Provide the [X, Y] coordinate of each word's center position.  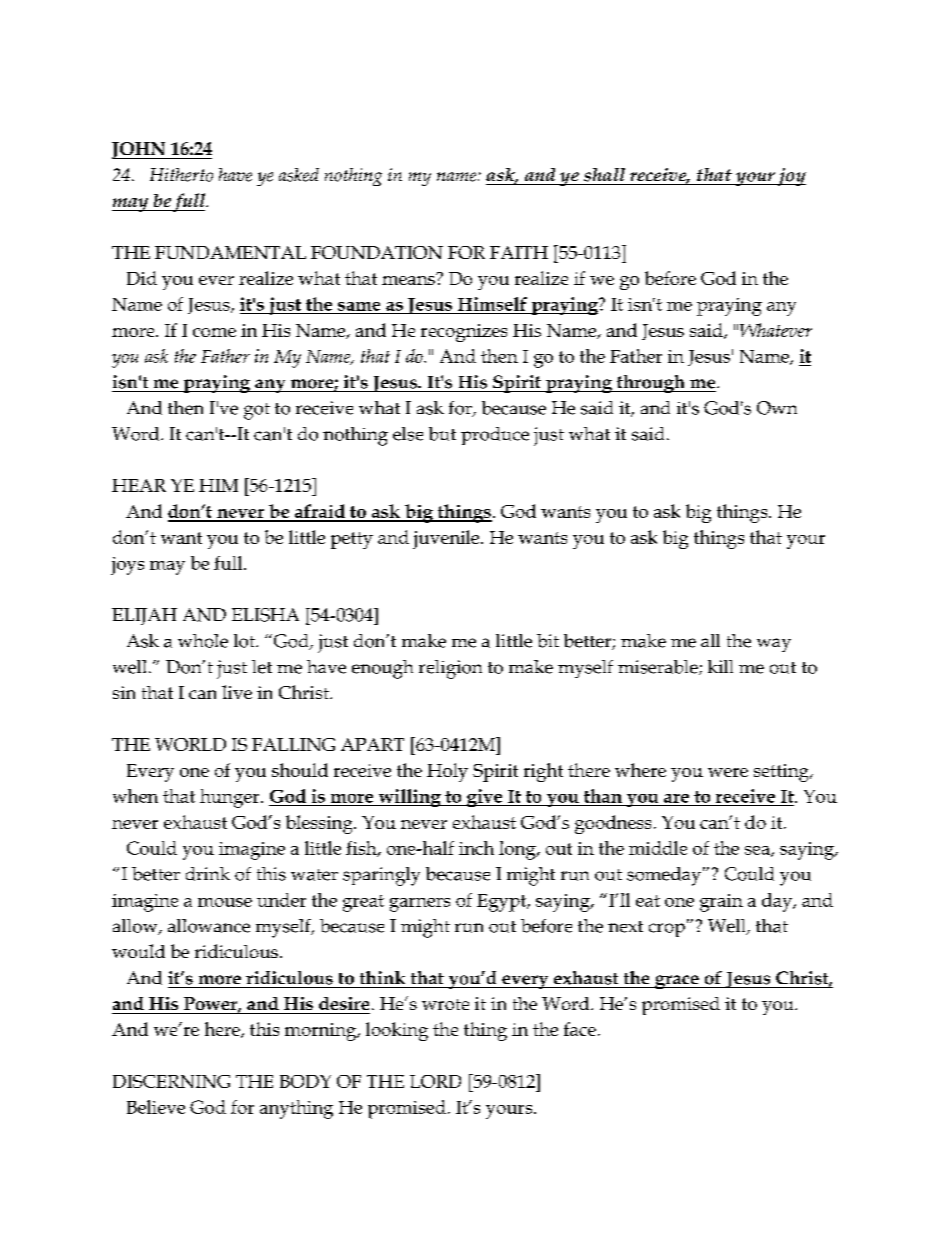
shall [604, 175]
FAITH [519, 252]
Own [777, 408]
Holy [447, 772]
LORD [435, 1081]
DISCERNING [171, 1081]
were [728, 772]
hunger [231, 798]
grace [677, 982]
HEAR [139, 485]
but [442, 434]
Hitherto [181, 175]
